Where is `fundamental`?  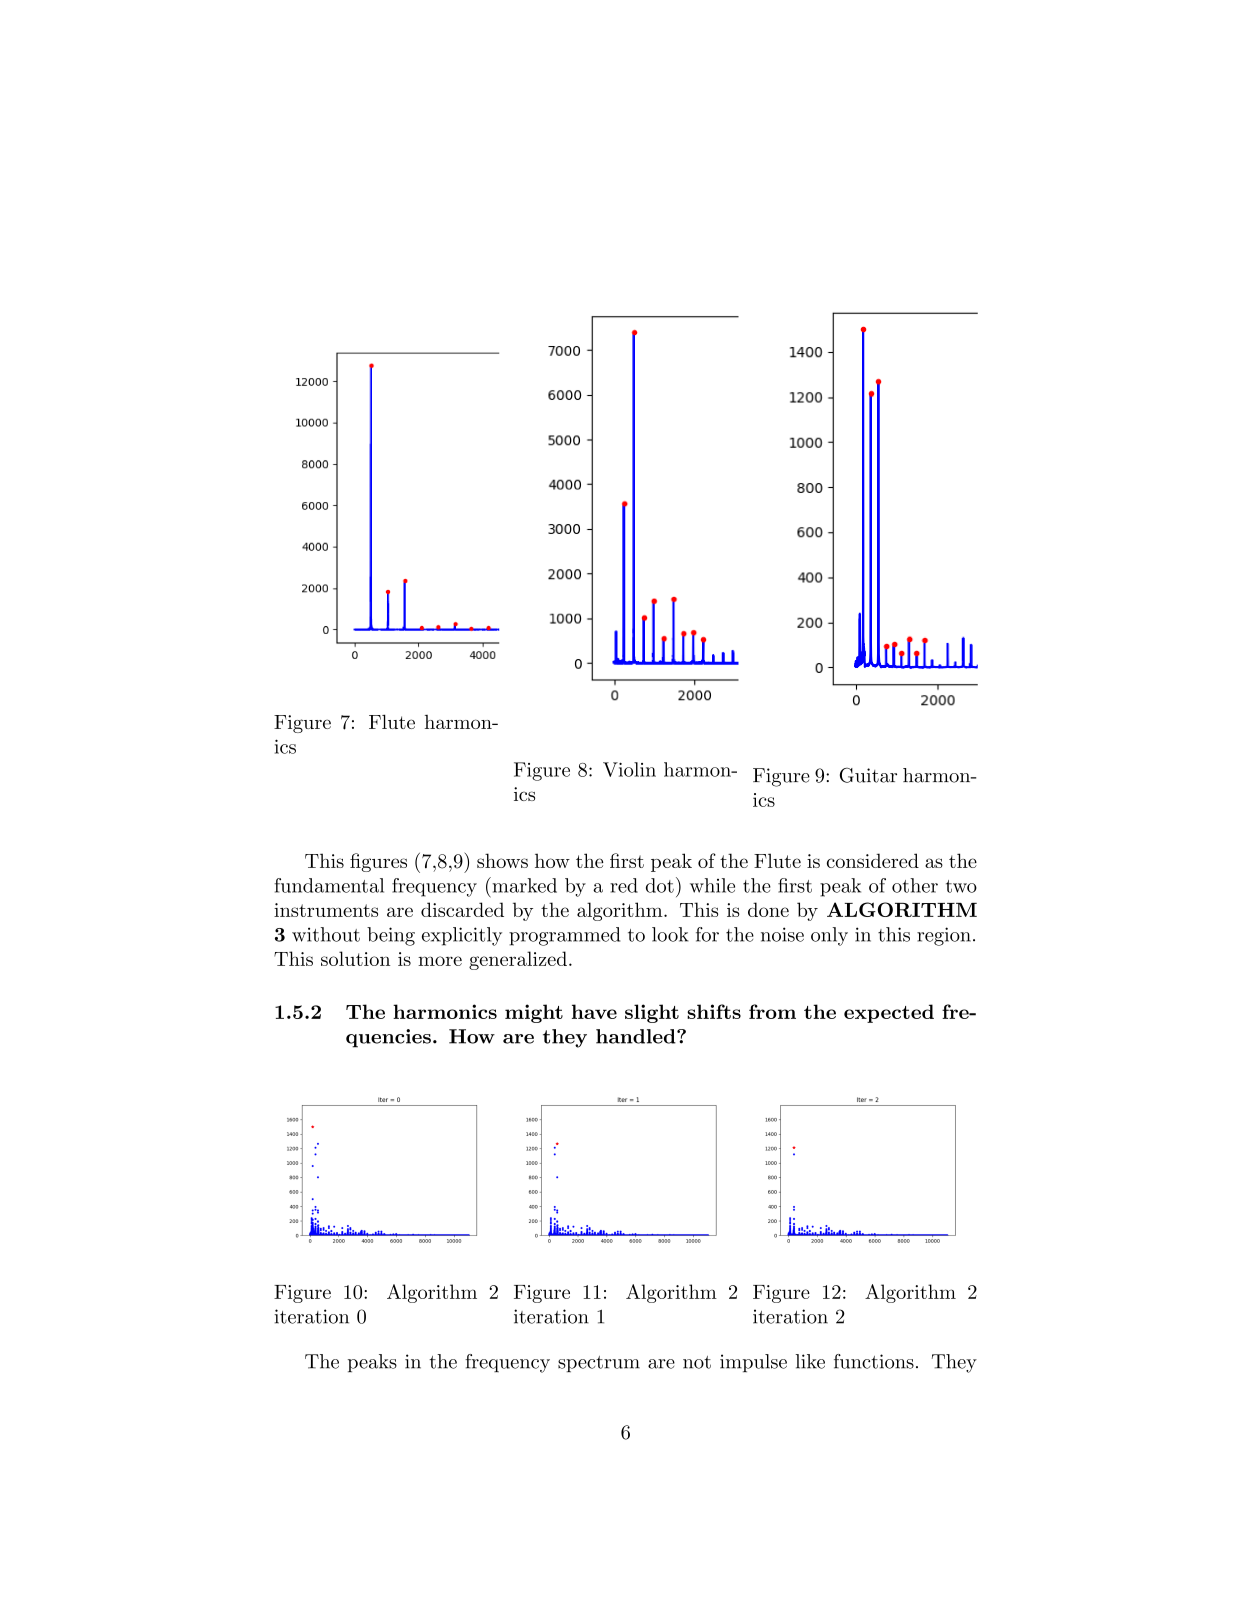 fundamental is located at coordinates (329, 885).
